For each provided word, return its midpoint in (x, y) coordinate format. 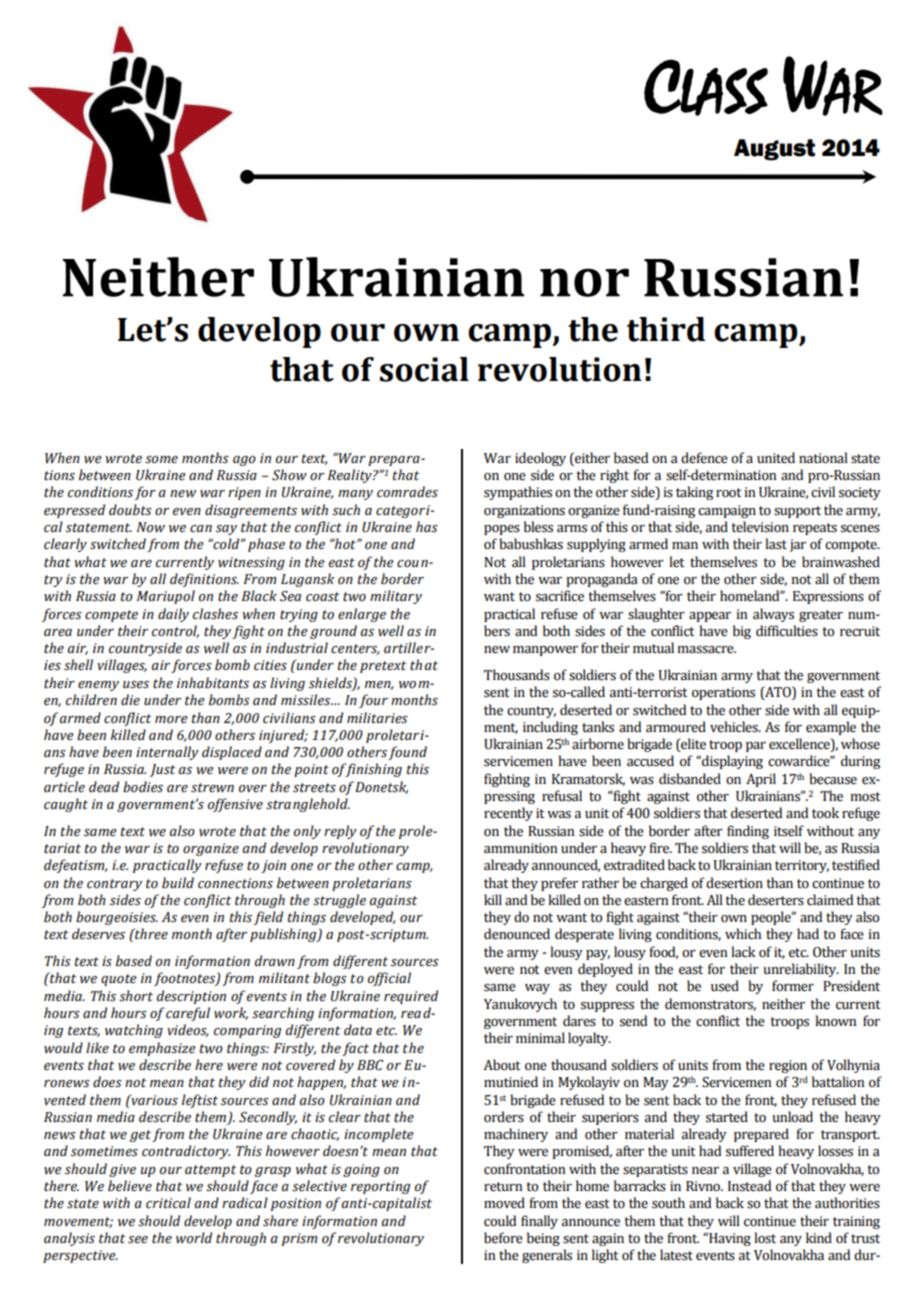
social (424, 369)
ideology (540, 459)
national (823, 458)
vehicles (735, 727)
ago (244, 461)
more (171, 720)
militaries (377, 718)
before (503, 1238)
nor (584, 282)
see (138, 1240)
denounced (517, 934)
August (774, 150)
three (150, 934)
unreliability (801, 970)
